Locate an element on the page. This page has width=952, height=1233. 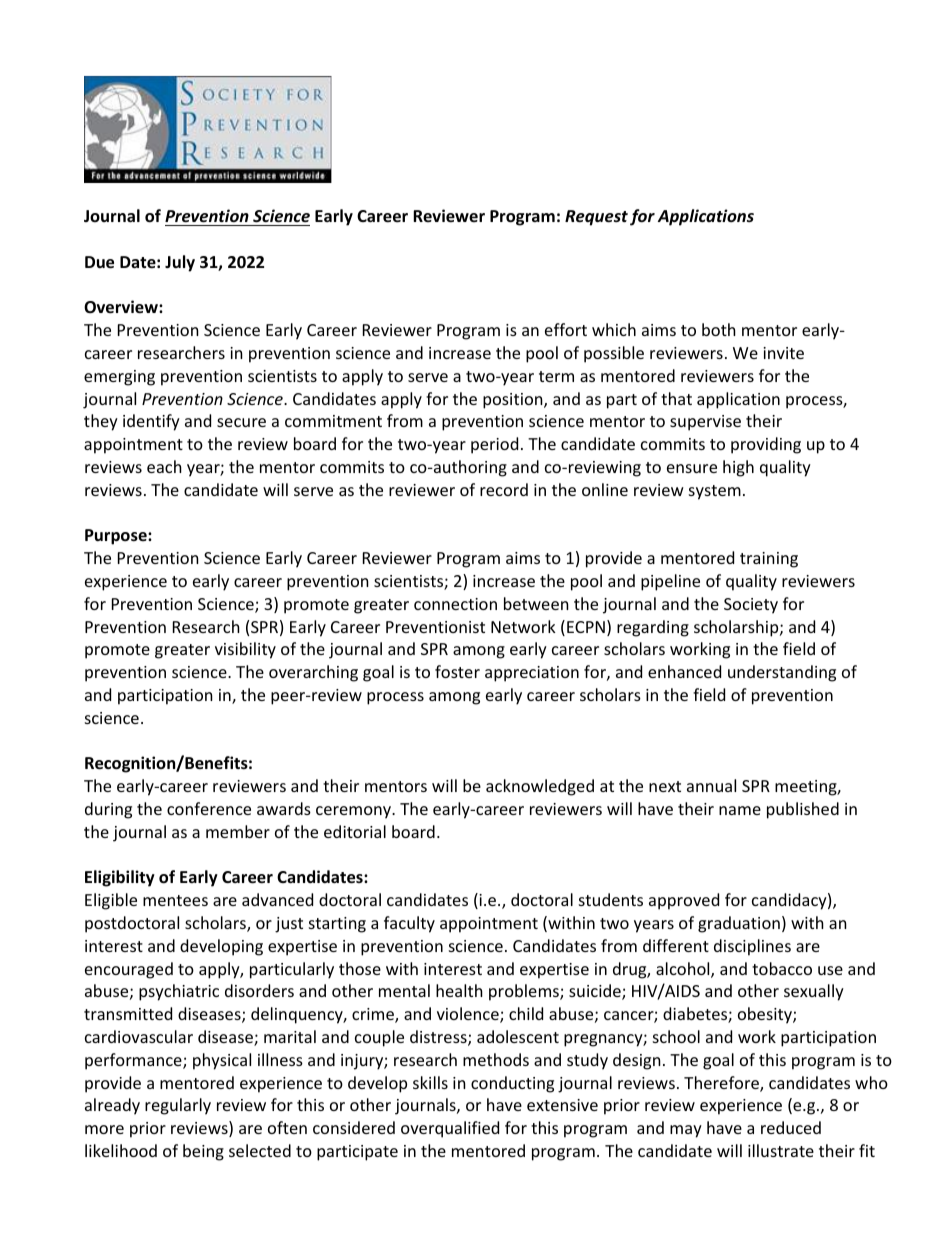
regularly is located at coordinates (178, 1106).
